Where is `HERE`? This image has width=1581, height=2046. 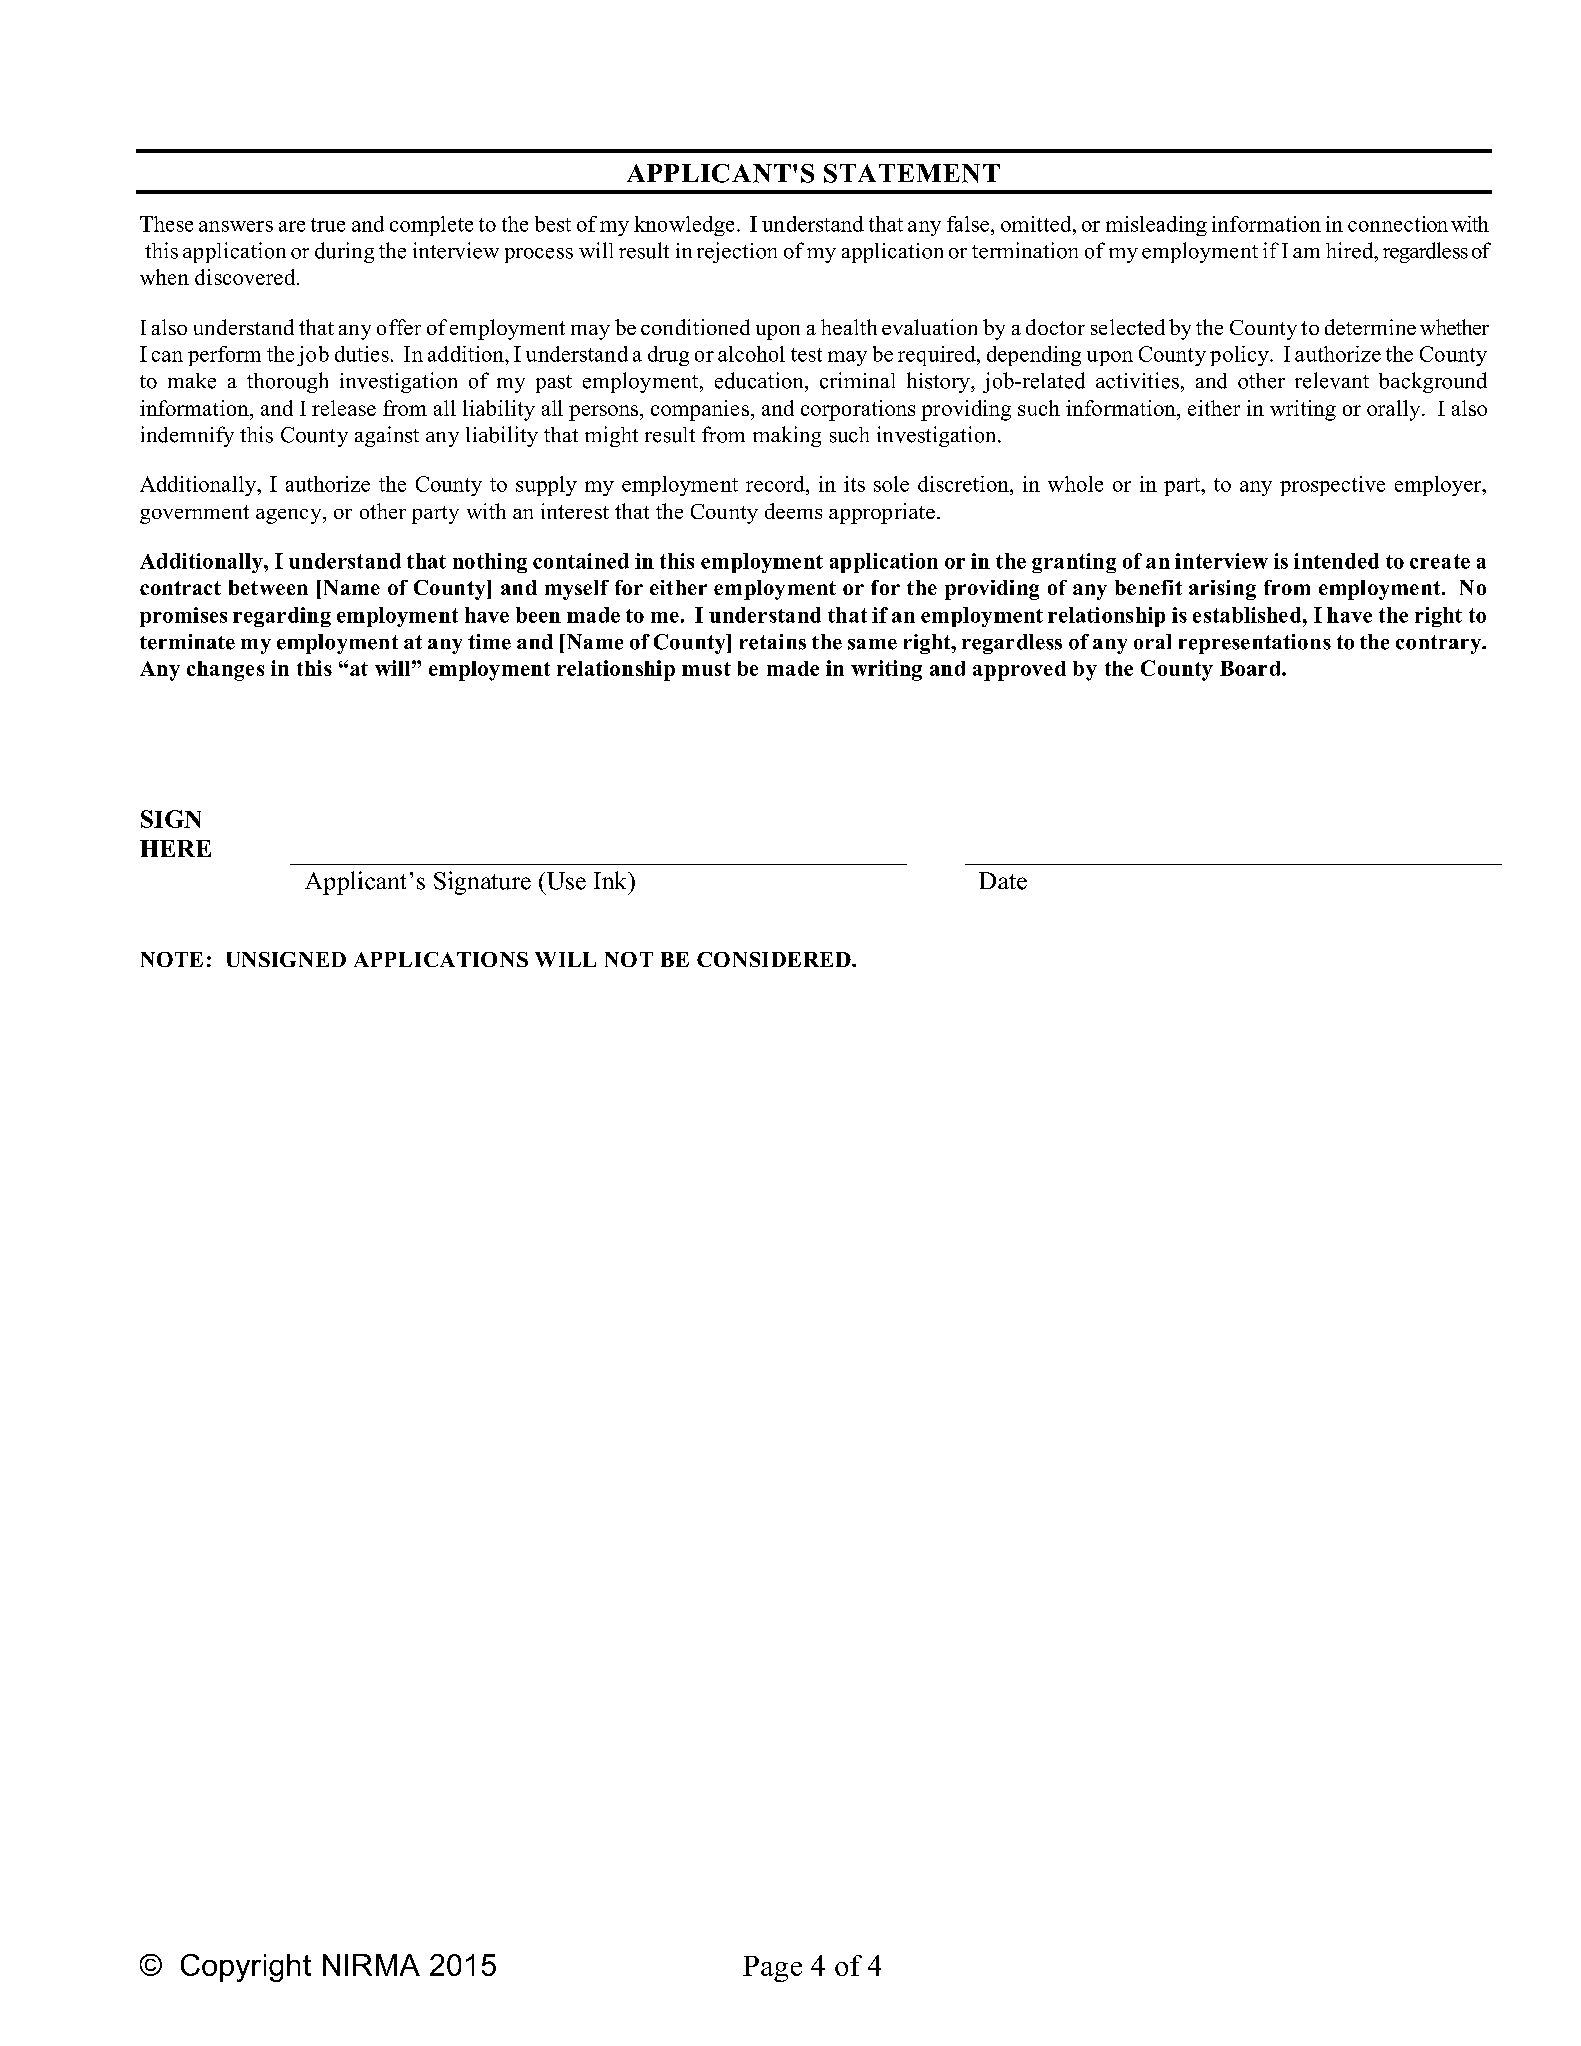 HERE is located at coordinates (175, 848).
